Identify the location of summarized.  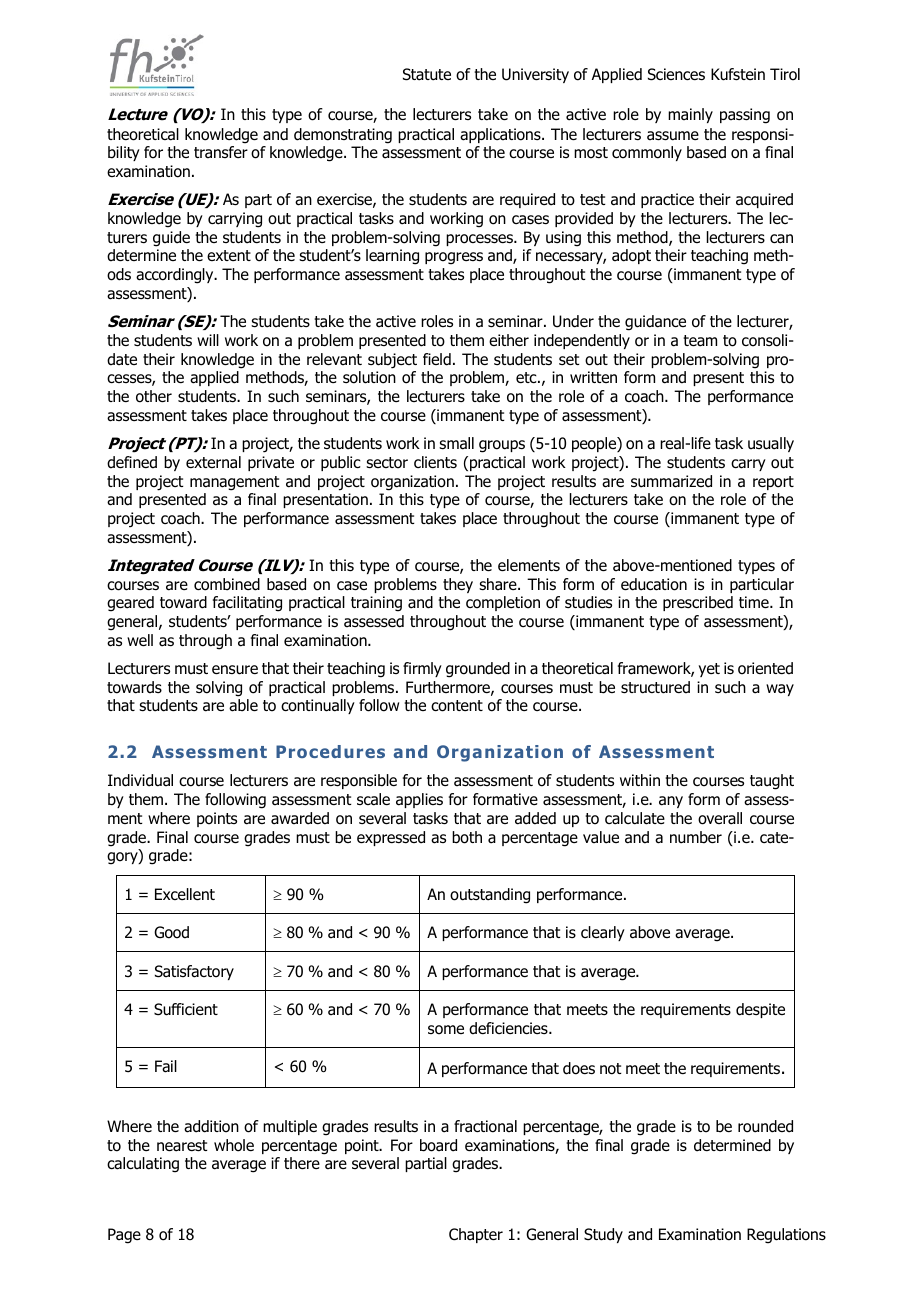
(671, 481).
